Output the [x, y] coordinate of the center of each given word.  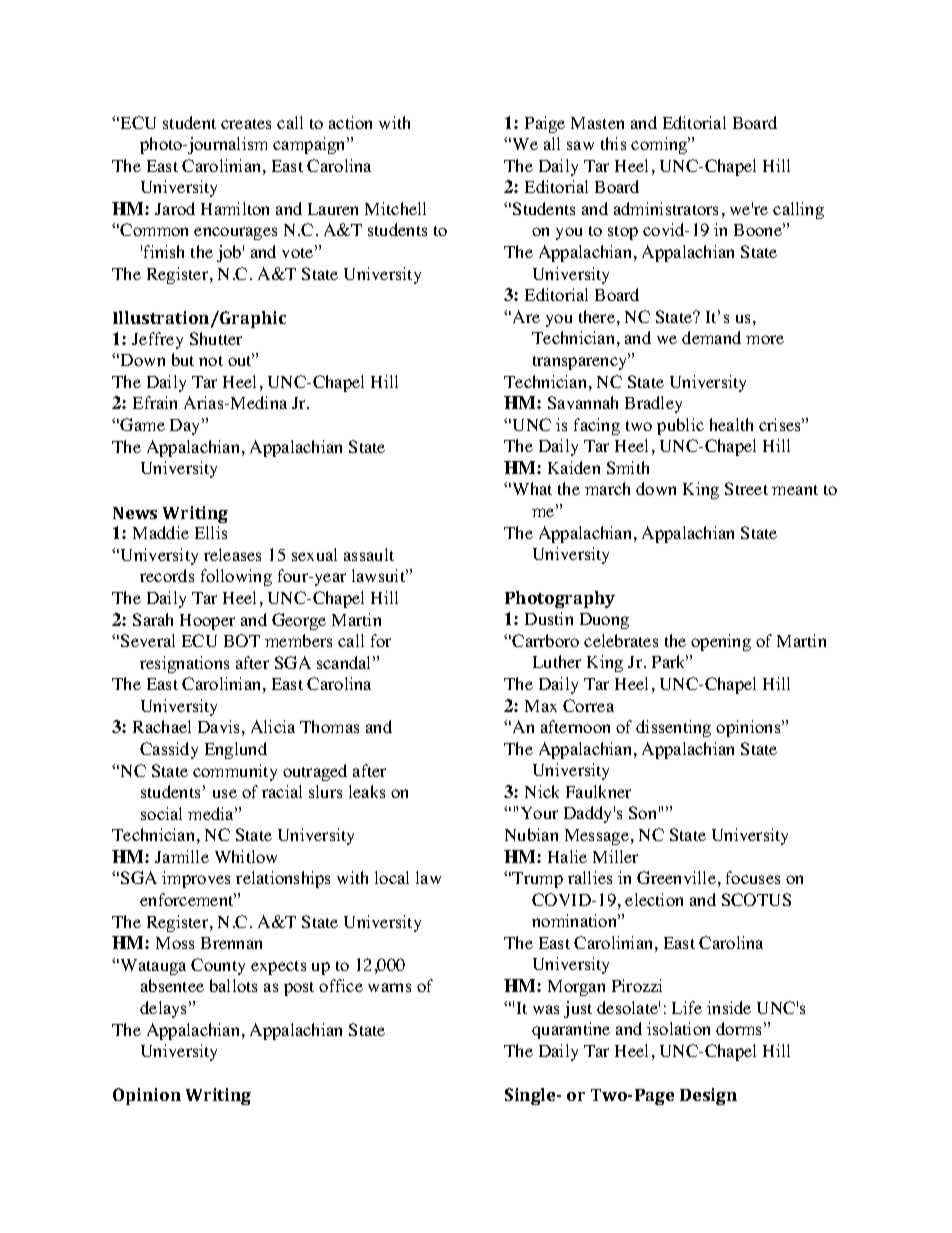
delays [165, 1009]
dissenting [673, 728]
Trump [537, 880]
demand [711, 337]
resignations [184, 664]
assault [369, 554]
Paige [545, 124]
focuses [753, 877]
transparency [581, 361]
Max [541, 706]
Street [746, 488]
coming [660, 145]
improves [196, 879]
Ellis [211, 532]
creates [246, 124]
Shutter [216, 338]
